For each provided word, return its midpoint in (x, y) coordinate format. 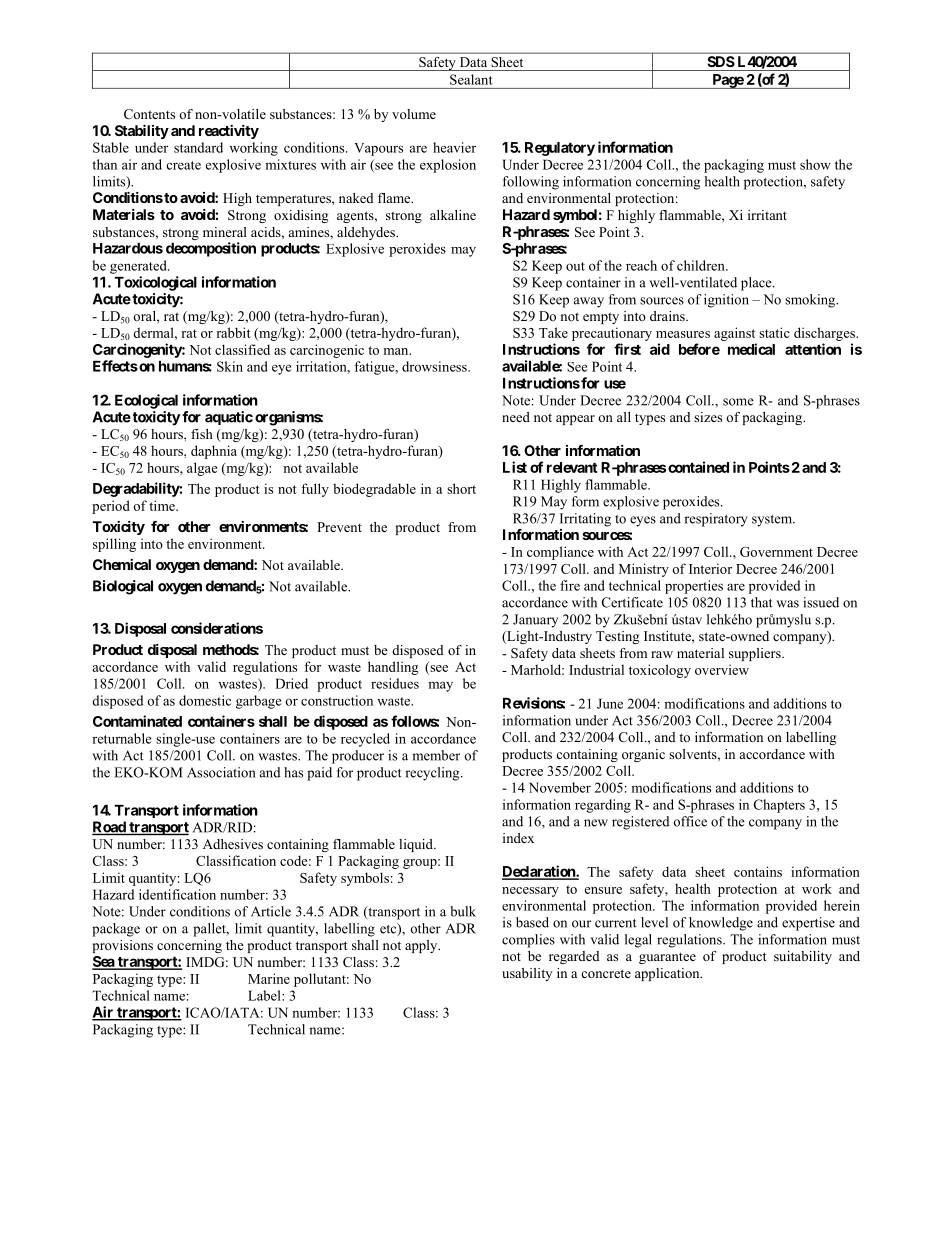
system (773, 521)
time (163, 505)
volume (414, 114)
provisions (123, 946)
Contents (149, 114)
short (461, 488)
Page (727, 81)
